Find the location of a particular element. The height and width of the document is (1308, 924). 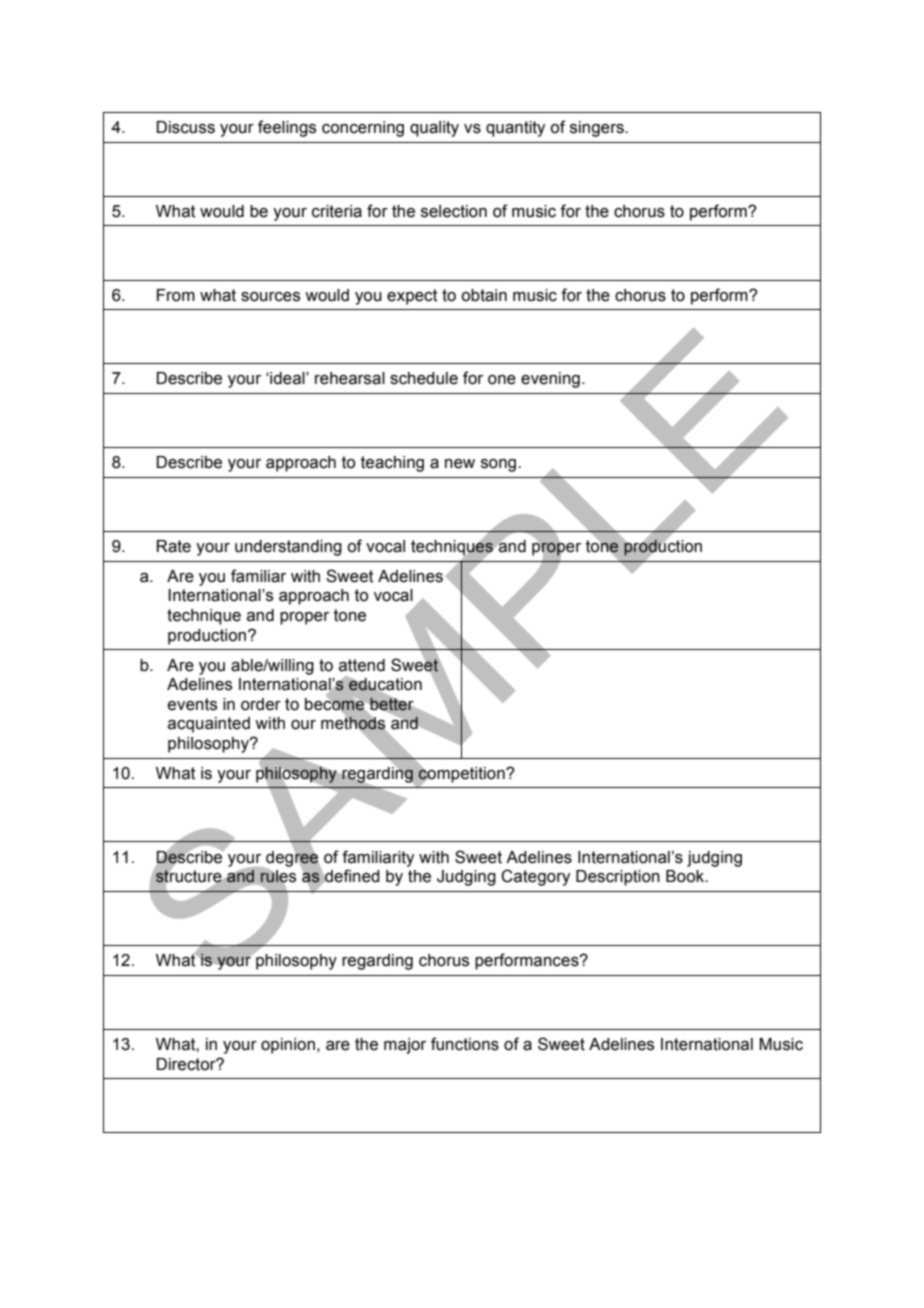

quality is located at coordinates (434, 129).
